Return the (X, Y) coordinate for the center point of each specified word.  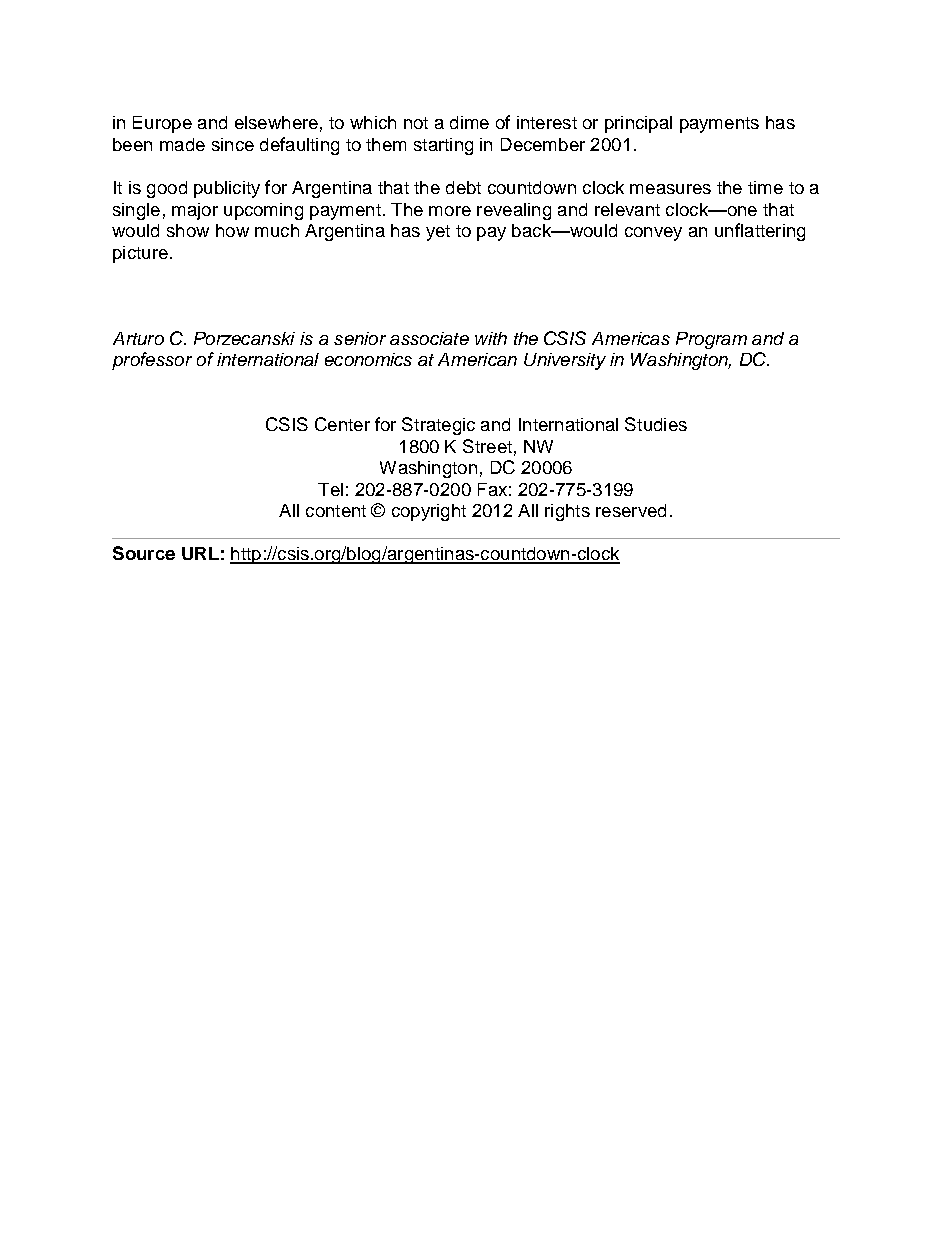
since (233, 144)
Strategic (438, 426)
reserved (631, 510)
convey (653, 234)
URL (200, 553)
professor (152, 361)
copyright (429, 512)
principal (638, 124)
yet (438, 233)
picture (140, 254)
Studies (656, 424)
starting (443, 146)
